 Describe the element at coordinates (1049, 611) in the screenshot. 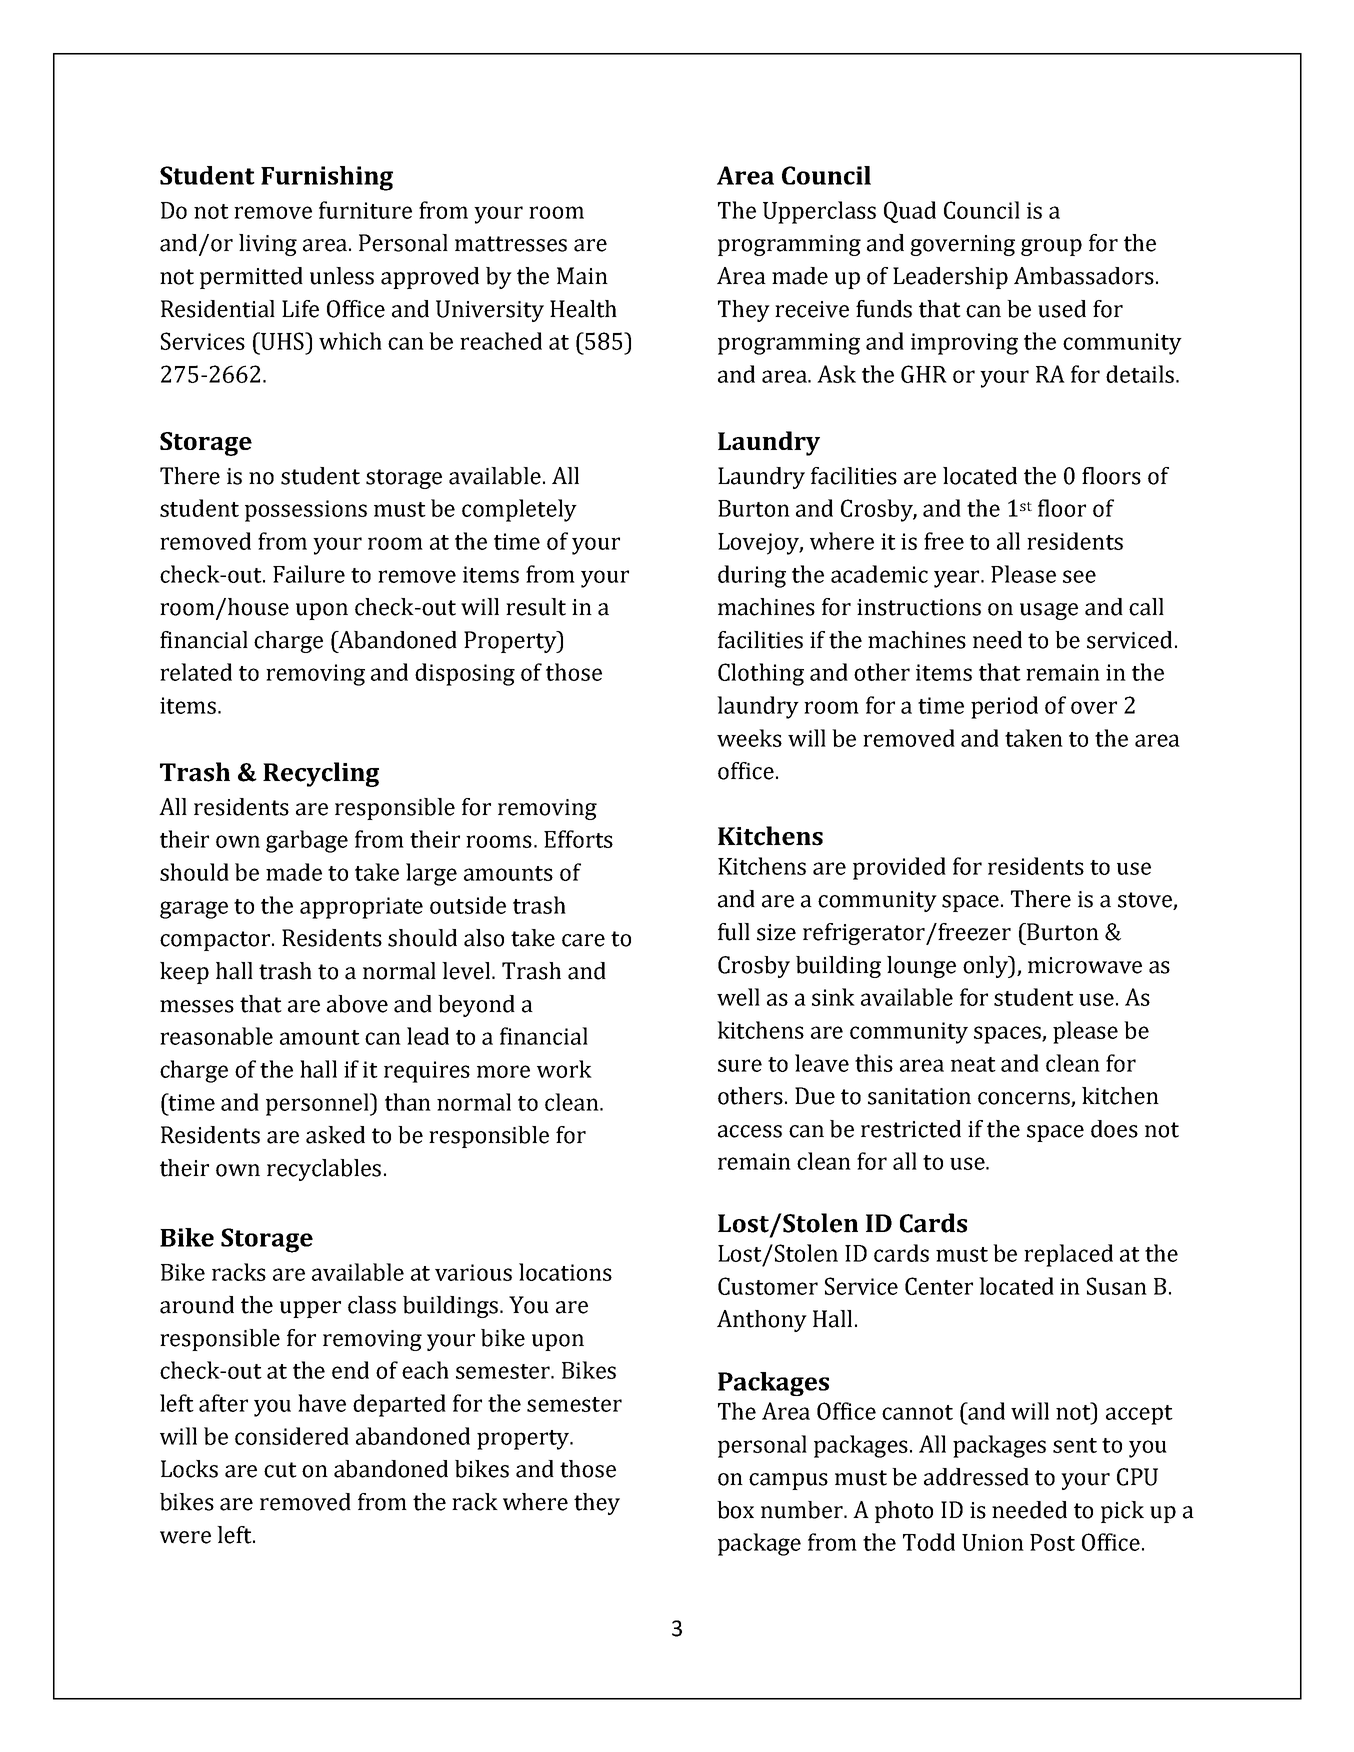

I see `usage` at that location.
